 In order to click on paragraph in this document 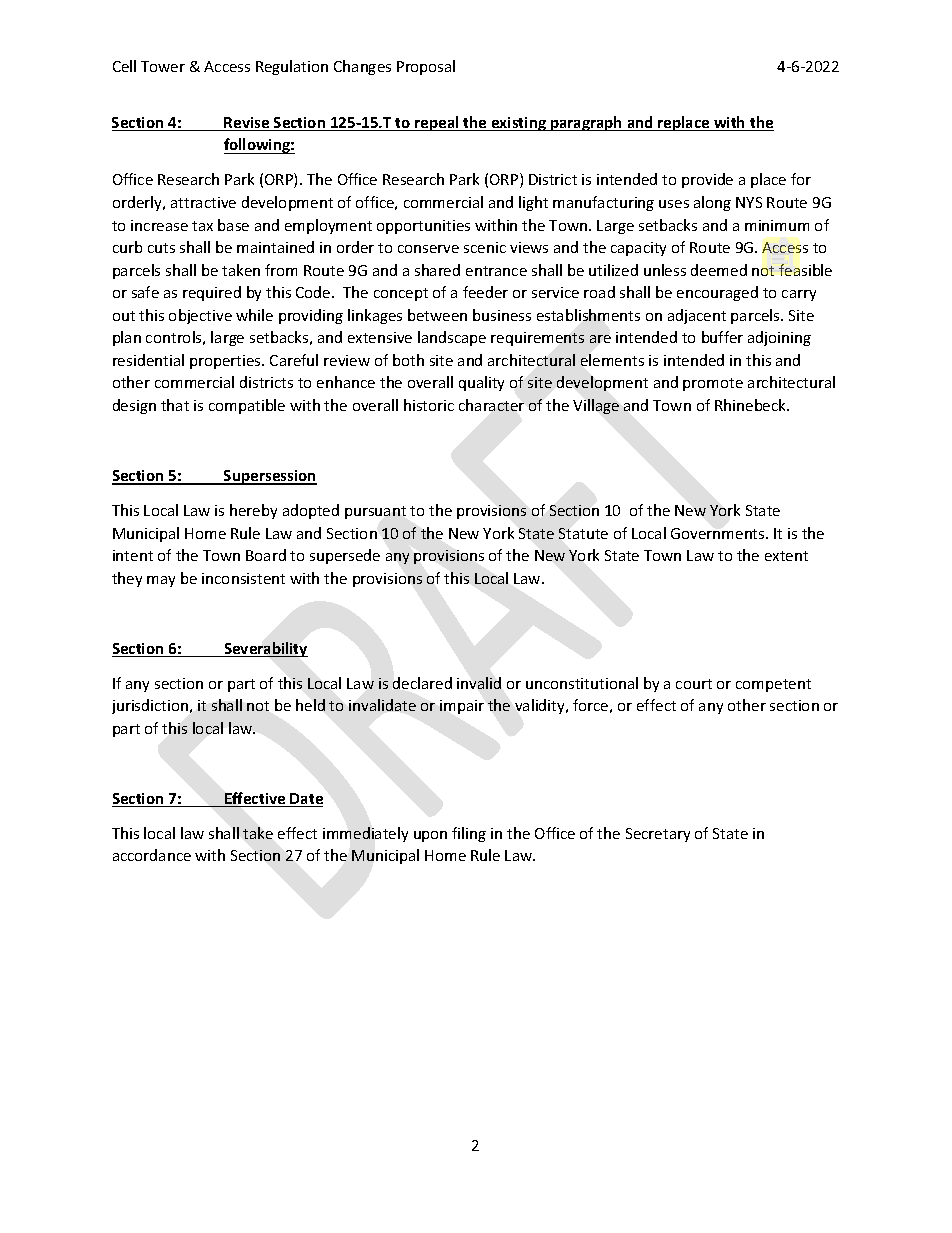, I will do `click(587, 123)`.
